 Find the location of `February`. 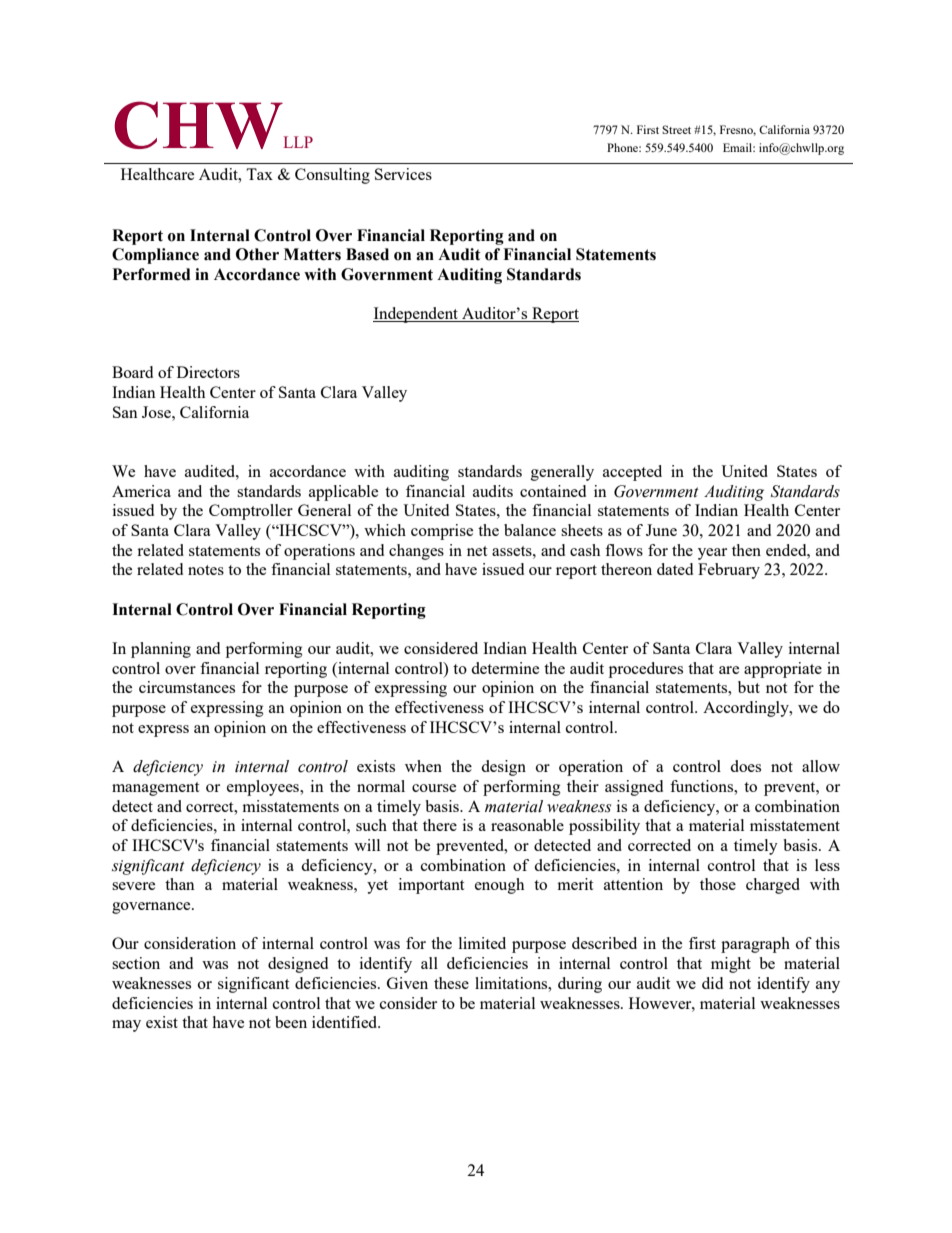

February is located at coordinates (729, 571).
